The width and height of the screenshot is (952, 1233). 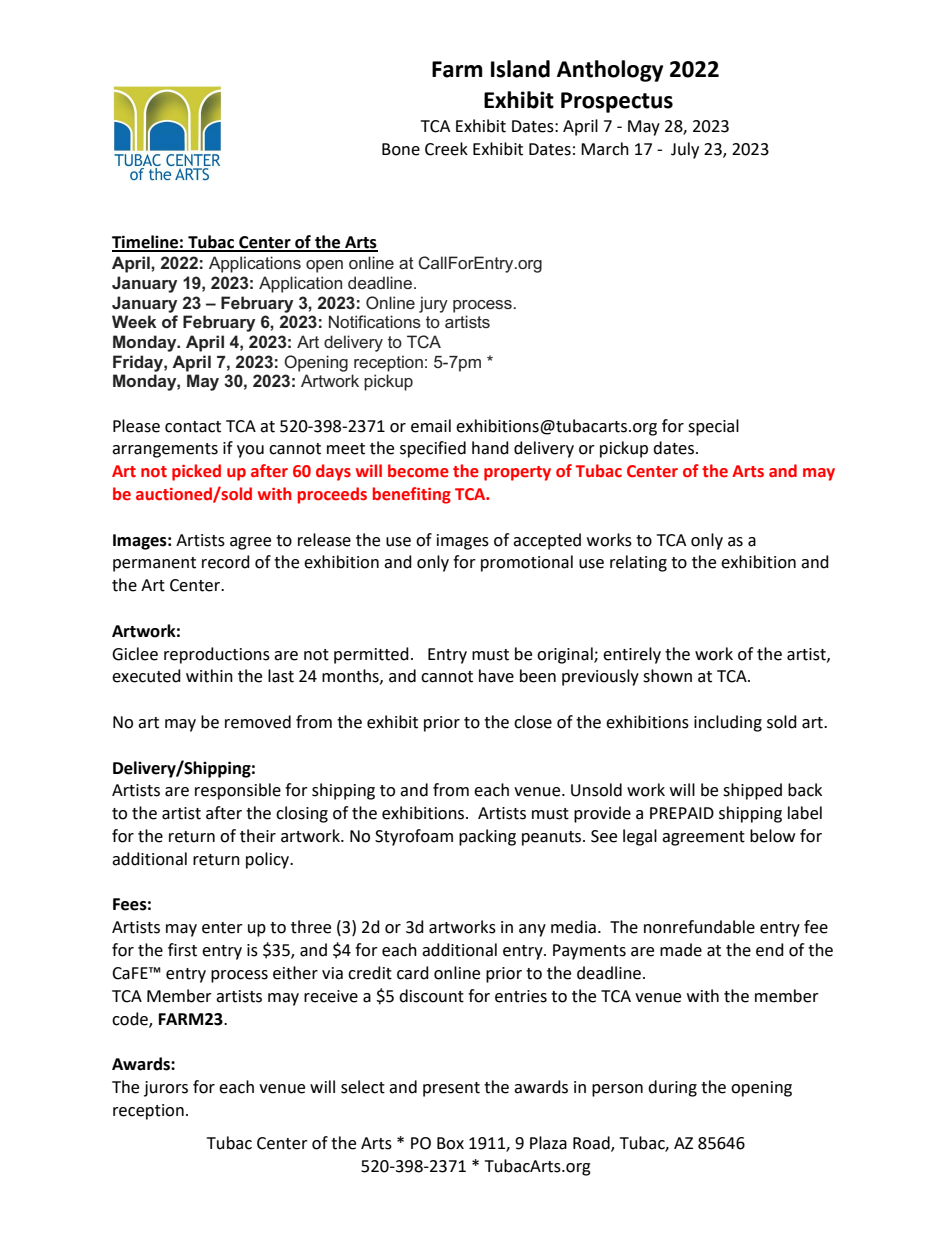 What do you see at coordinates (752, 791) in the screenshot?
I see `shipped` at bounding box center [752, 791].
